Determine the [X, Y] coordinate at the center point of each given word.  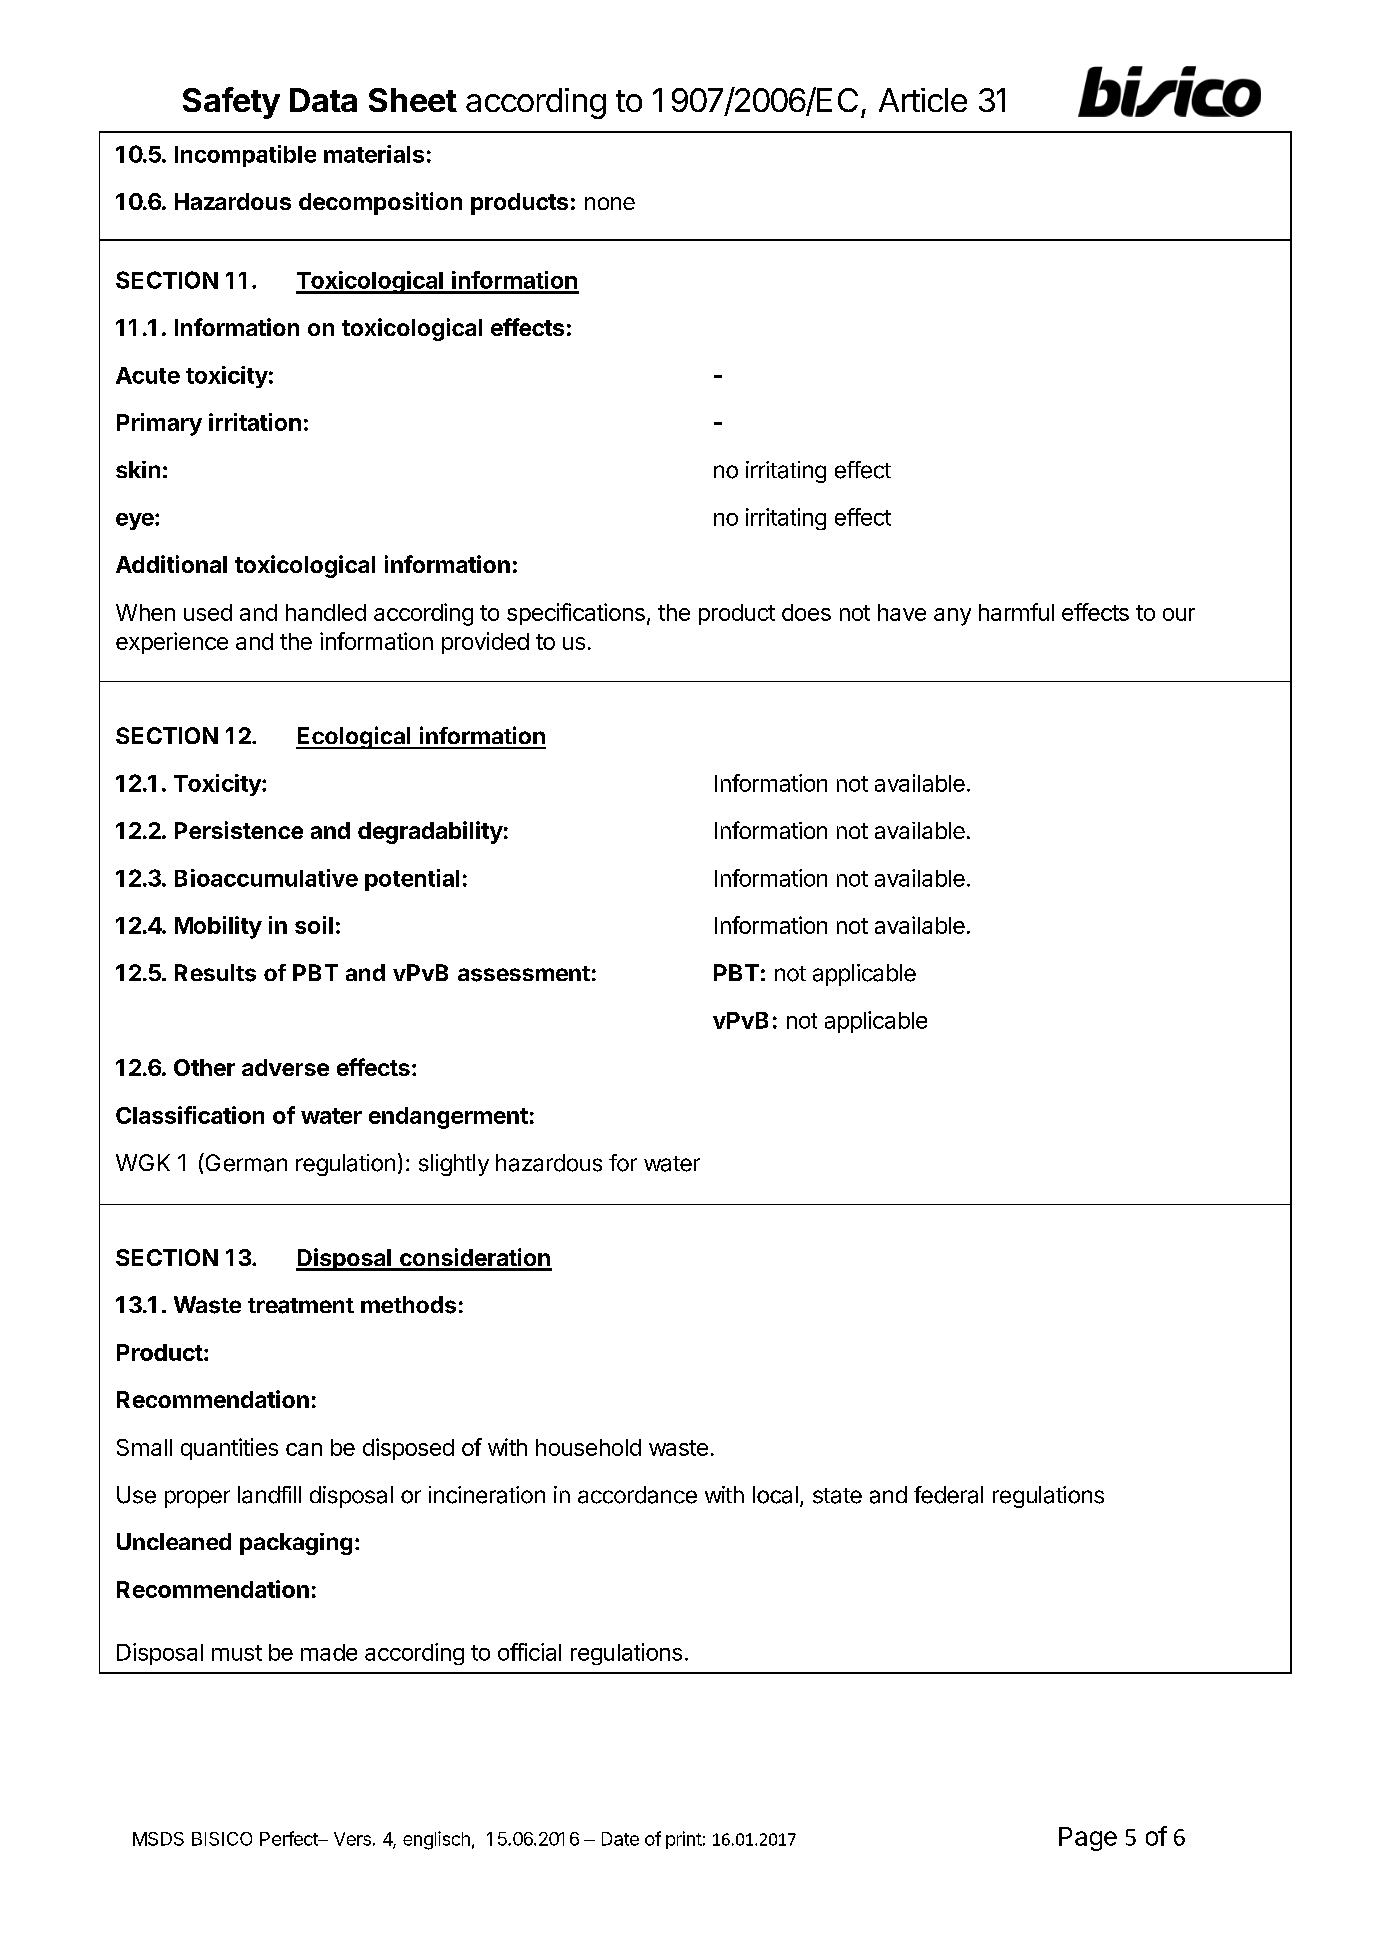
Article [923, 100]
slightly [454, 1165]
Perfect [290, 1838]
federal [948, 1495]
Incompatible [245, 156]
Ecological [354, 737]
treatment [301, 1306]
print [684, 1840]
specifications [576, 614]
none [610, 203]
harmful [1016, 612]
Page [1088, 1839]
